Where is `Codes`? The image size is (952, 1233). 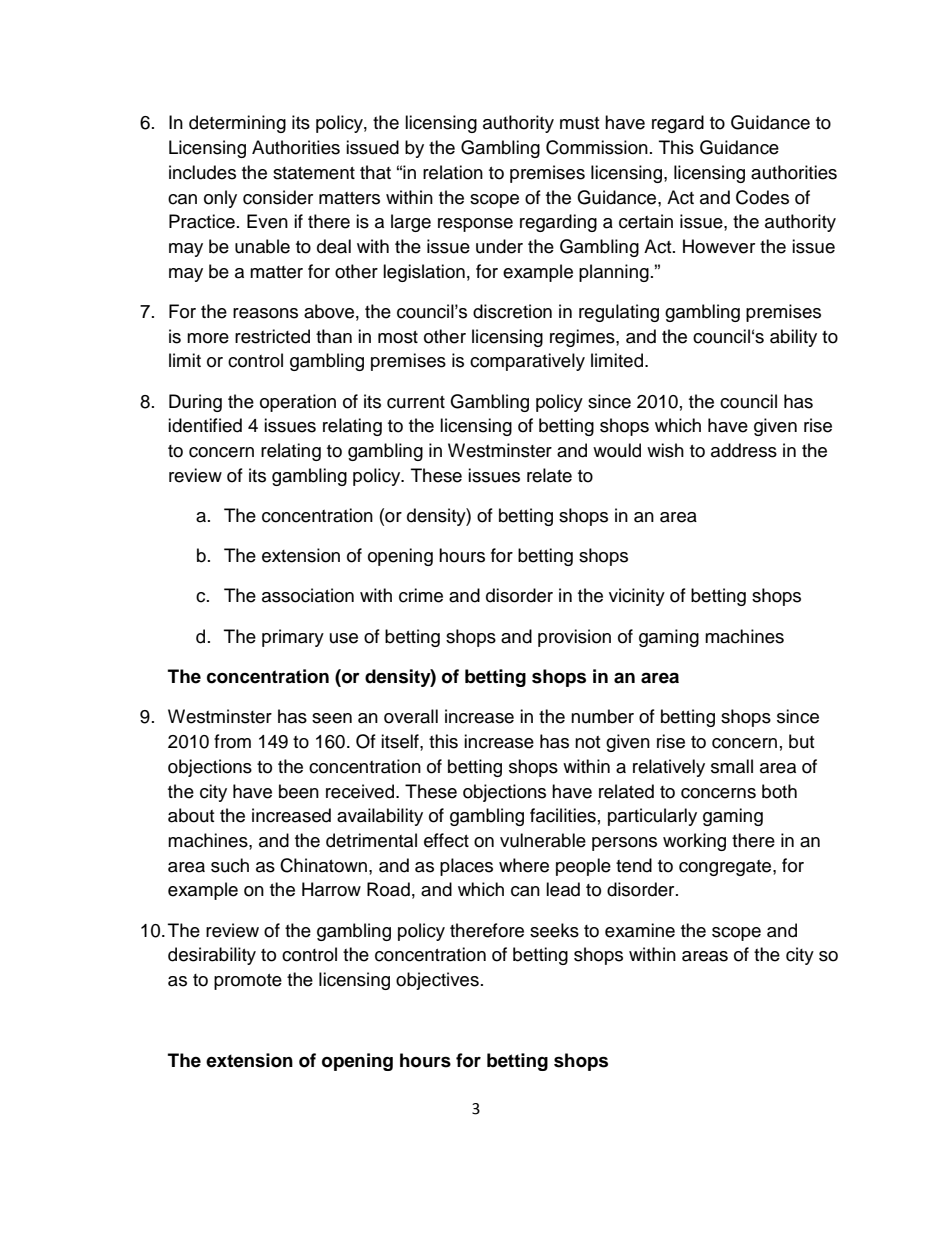
Codes is located at coordinates (762, 197).
